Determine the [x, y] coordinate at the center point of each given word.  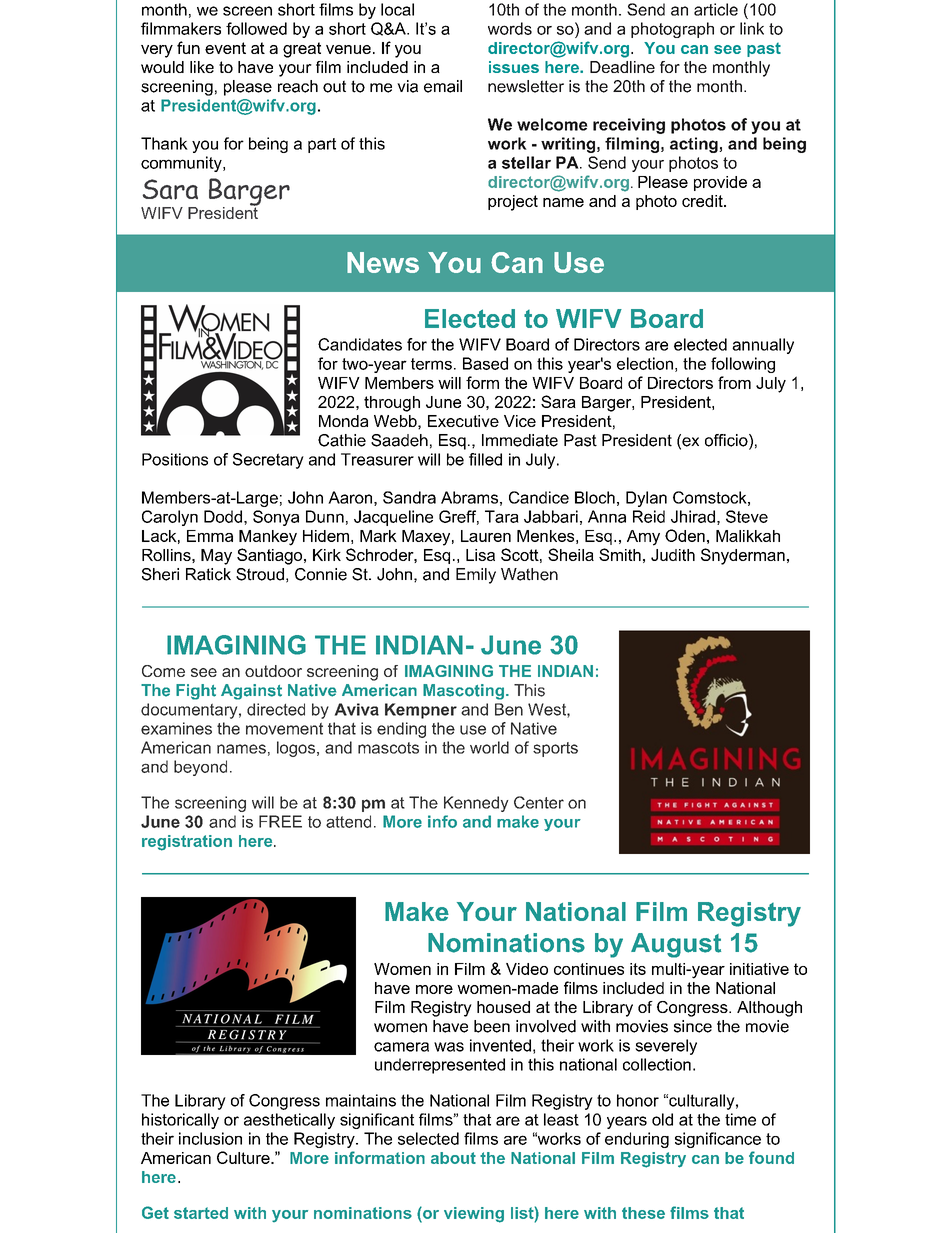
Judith [673, 555]
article [716, 9]
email [443, 86]
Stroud [260, 574]
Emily [476, 576]
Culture [244, 1157]
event [225, 48]
